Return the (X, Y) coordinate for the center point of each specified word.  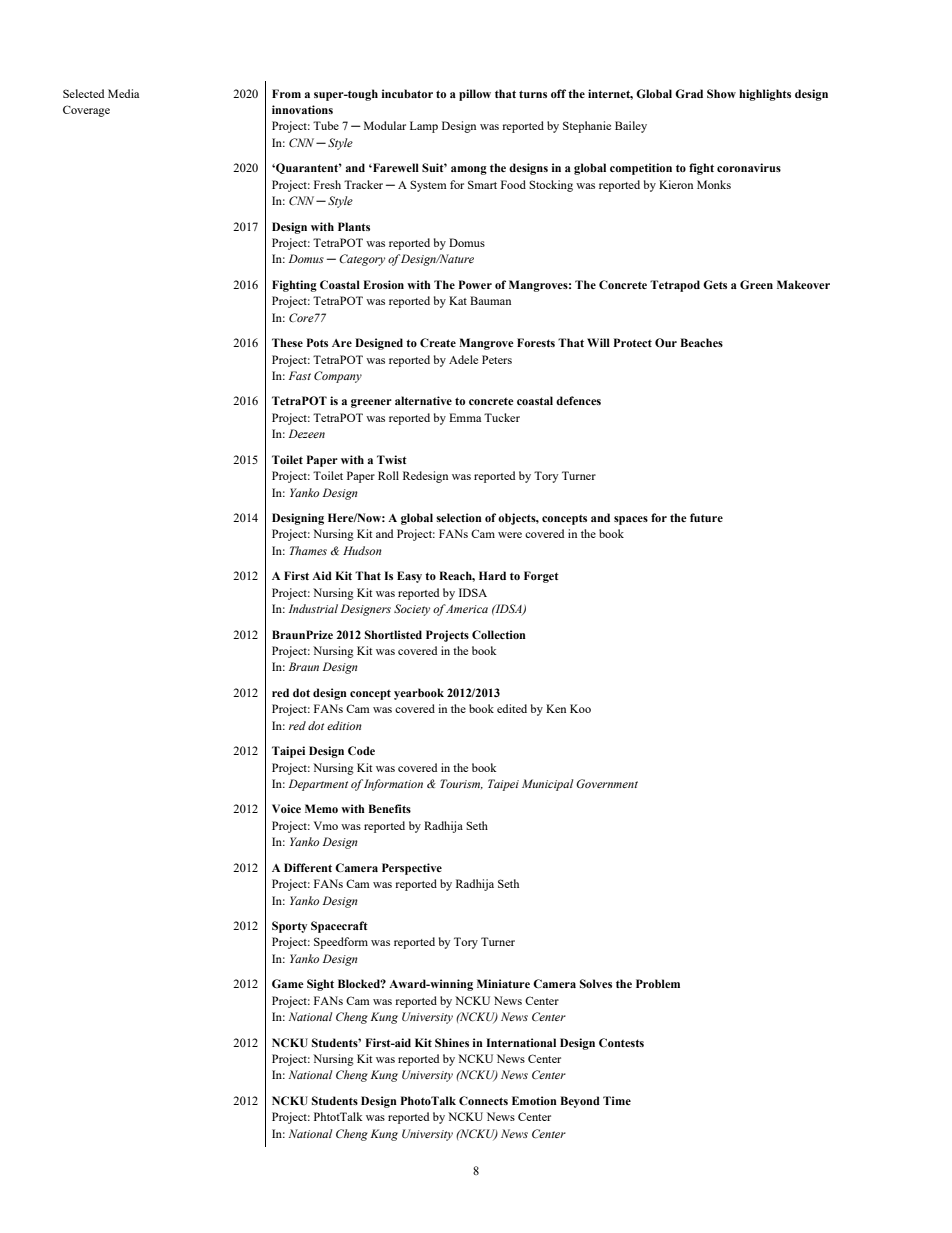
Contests (621, 1042)
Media (123, 93)
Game (288, 983)
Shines (452, 1042)
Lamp (424, 127)
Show (721, 93)
